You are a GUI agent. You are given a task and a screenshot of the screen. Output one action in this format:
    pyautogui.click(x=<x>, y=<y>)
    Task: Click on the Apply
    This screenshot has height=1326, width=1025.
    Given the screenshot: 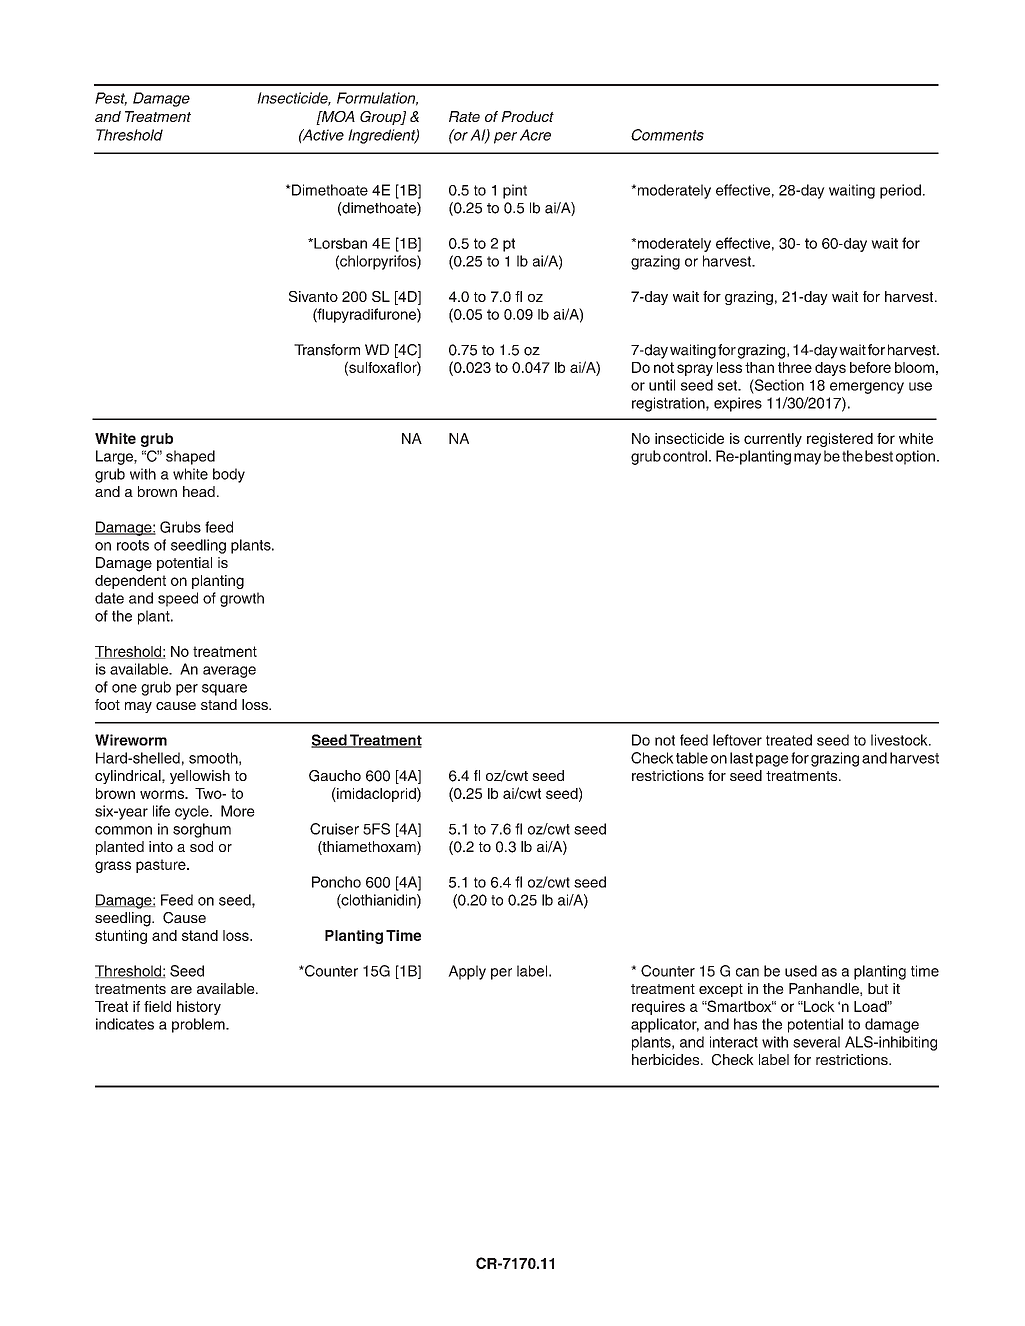 What is the action you would take?
    pyautogui.click(x=467, y=972)
